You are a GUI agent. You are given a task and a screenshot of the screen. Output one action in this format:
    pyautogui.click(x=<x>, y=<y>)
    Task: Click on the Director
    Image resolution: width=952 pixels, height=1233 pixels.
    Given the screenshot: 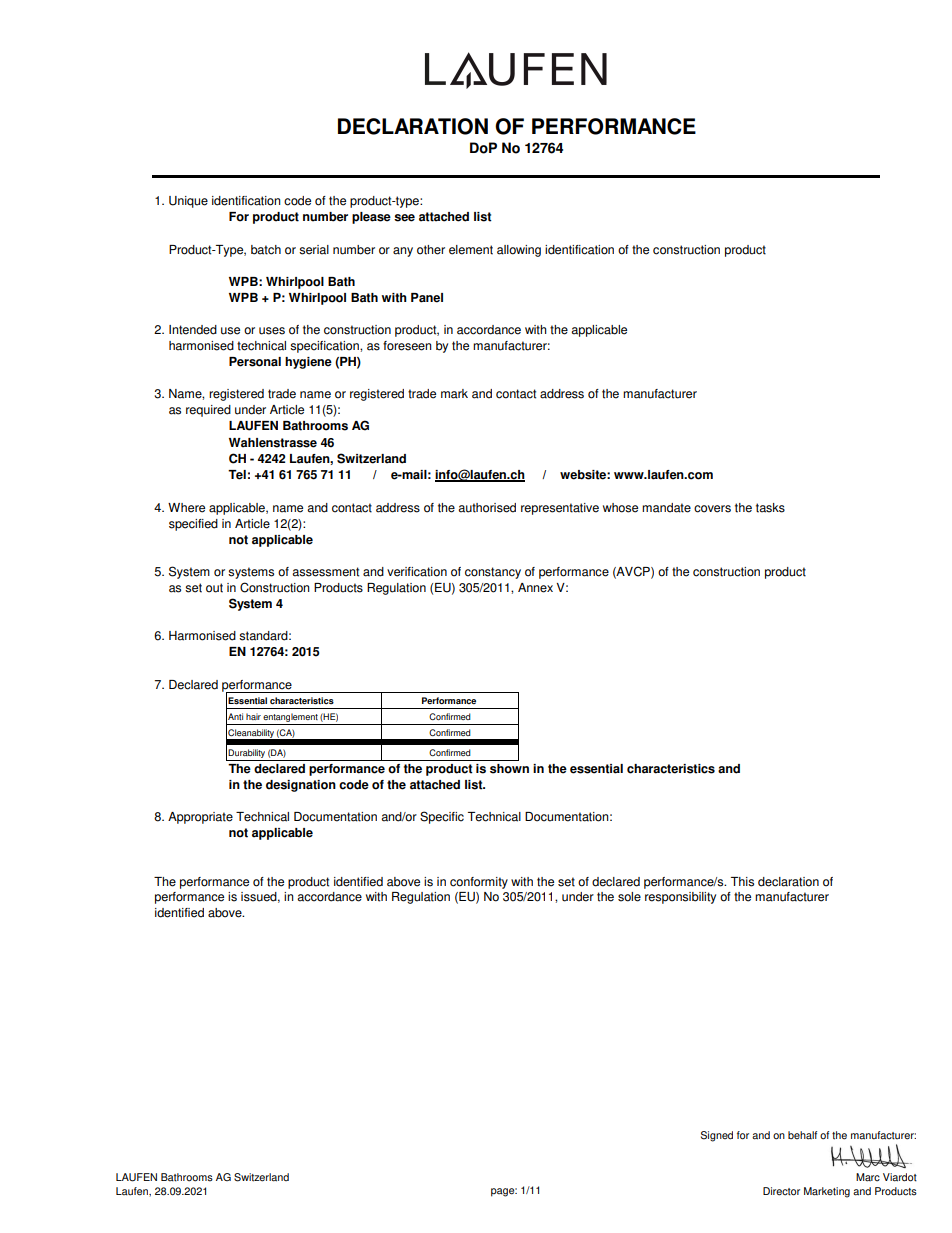 What is the action you would take?
    pyautogui.click(x=781, y=1191)
